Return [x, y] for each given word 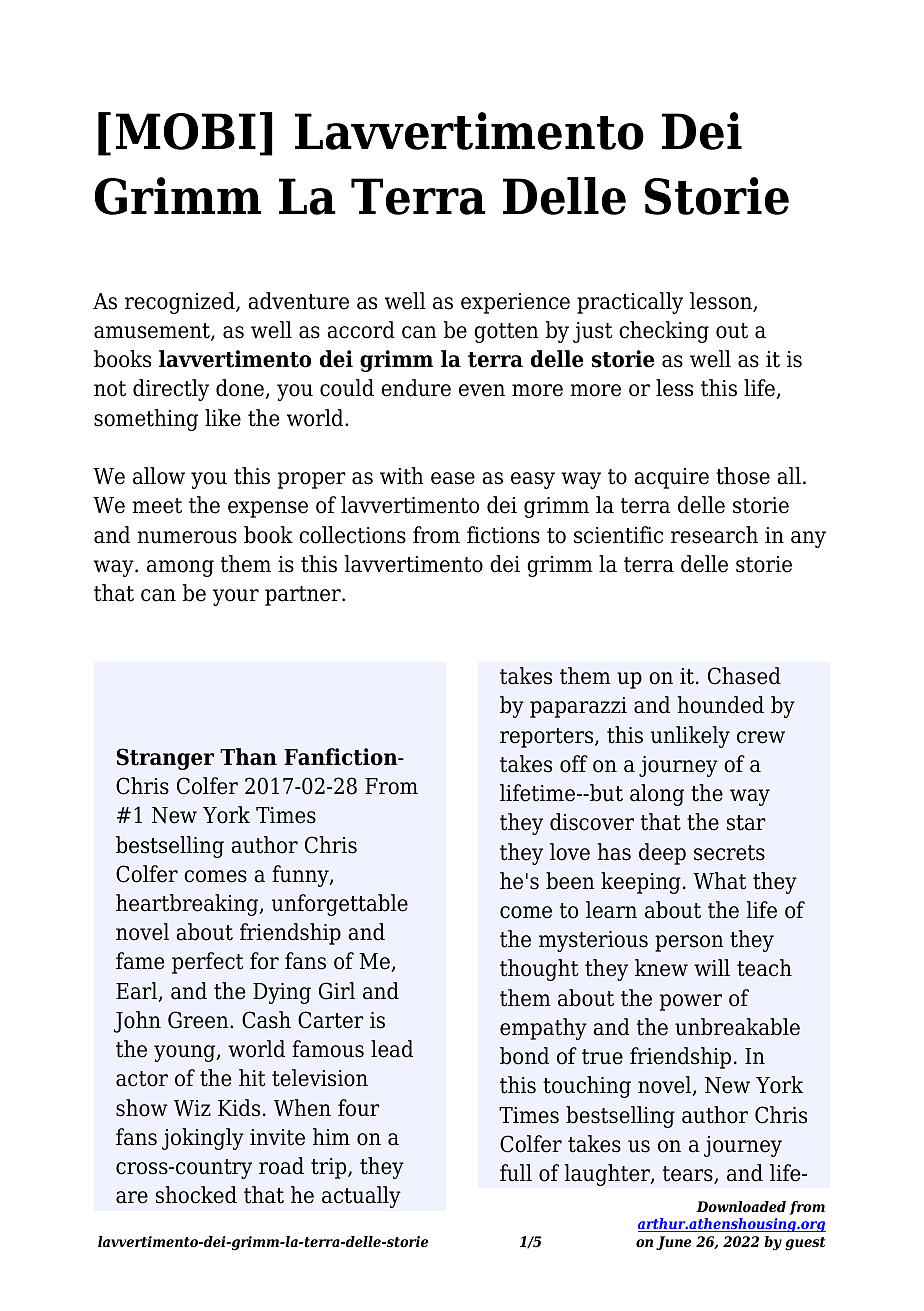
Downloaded [741, 1206]
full [516, 1173]
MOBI [186, 131]
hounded [720, 705]
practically [630, 303]
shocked [196, 1195]
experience [515, 303]
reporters [548, 738]
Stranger [165, 759]
